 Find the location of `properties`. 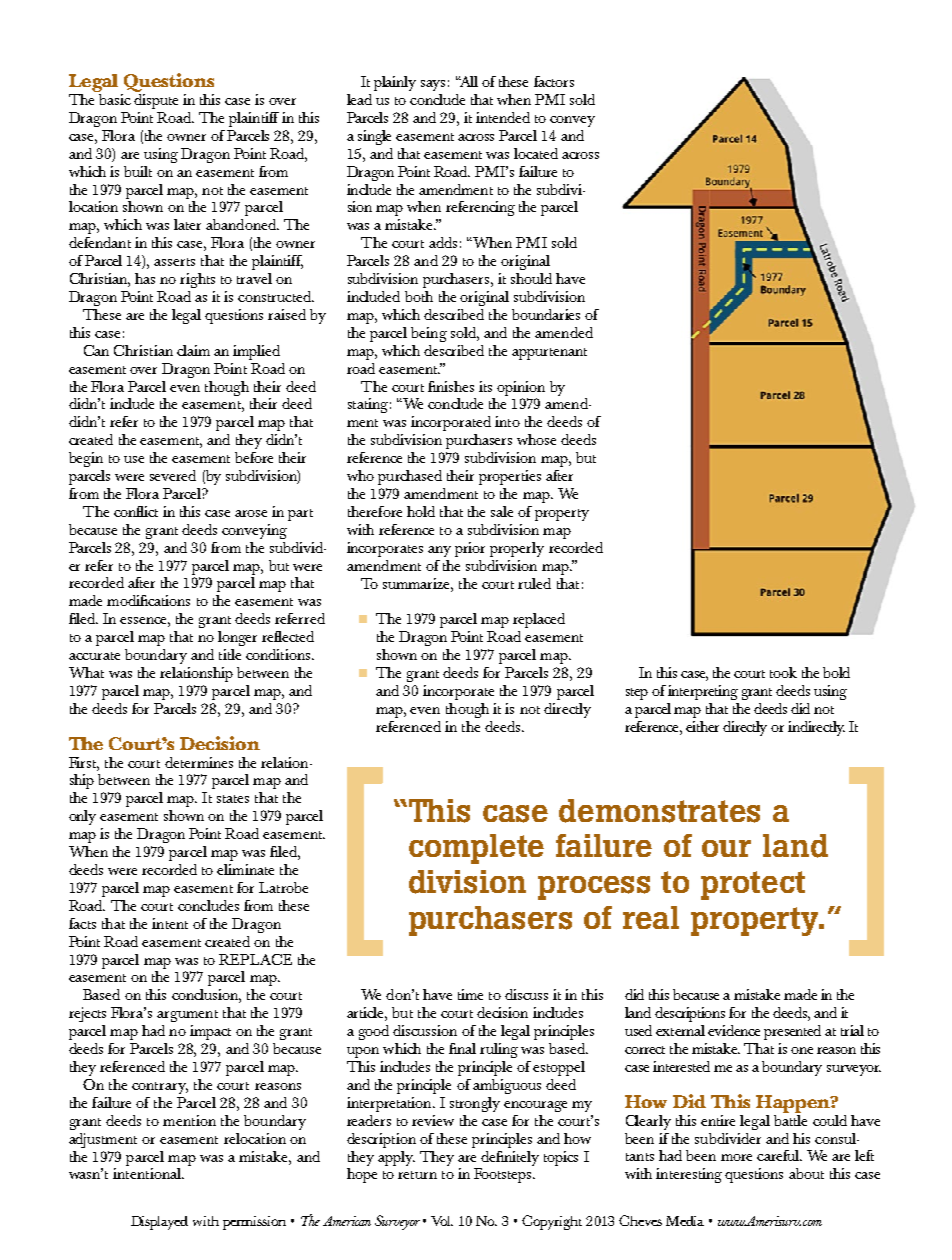

properties is located at coordinates (510, 477).
